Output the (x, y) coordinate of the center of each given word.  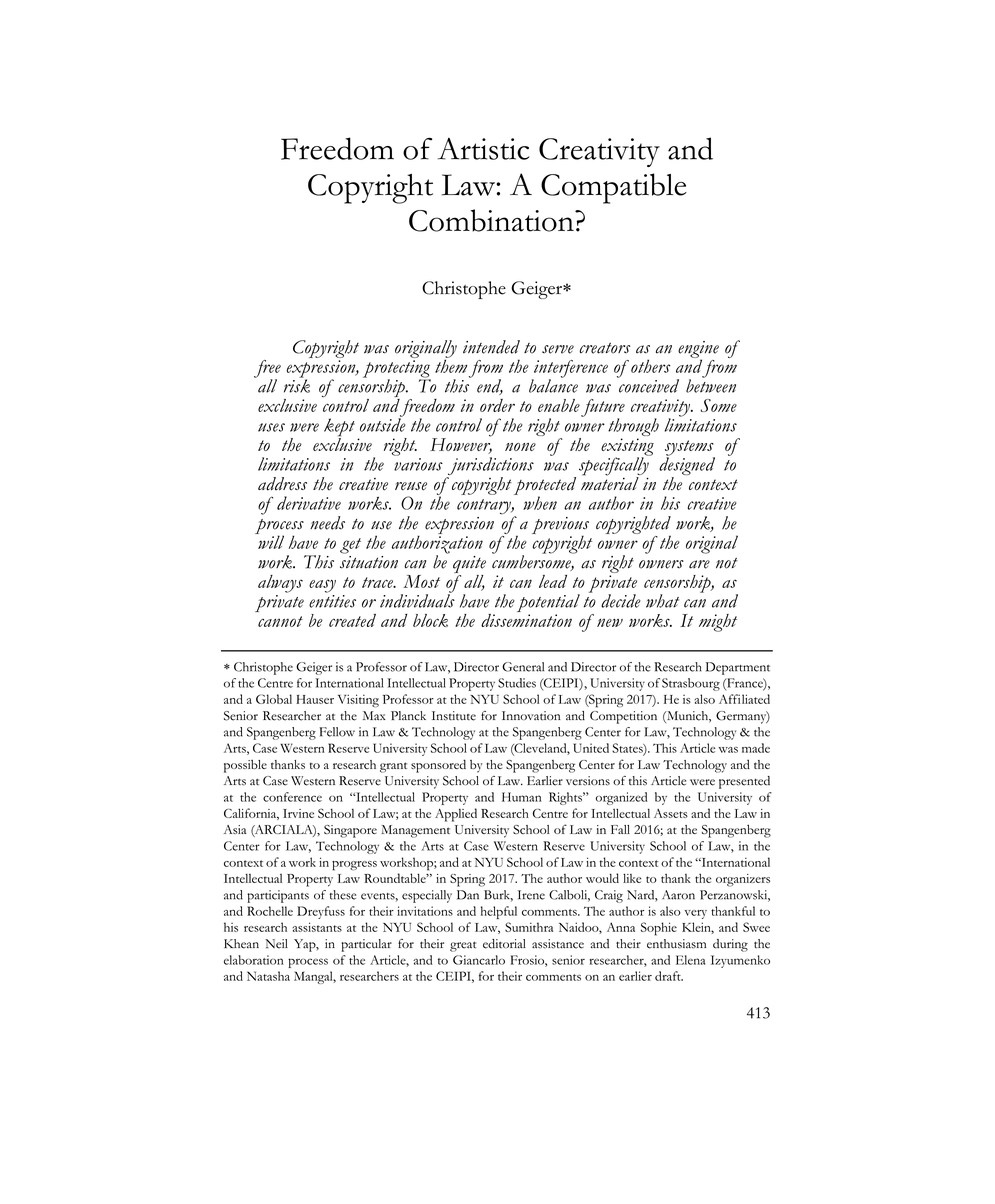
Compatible (614, 188)
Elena (690, 960)
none (520, 447)
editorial (504, 944)
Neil (276, 944)
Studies (517, 683)
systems (690, 449)
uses (271, 427)
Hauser (315, 699)
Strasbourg (691, 684)
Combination (492, 220)
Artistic (483, 149)
